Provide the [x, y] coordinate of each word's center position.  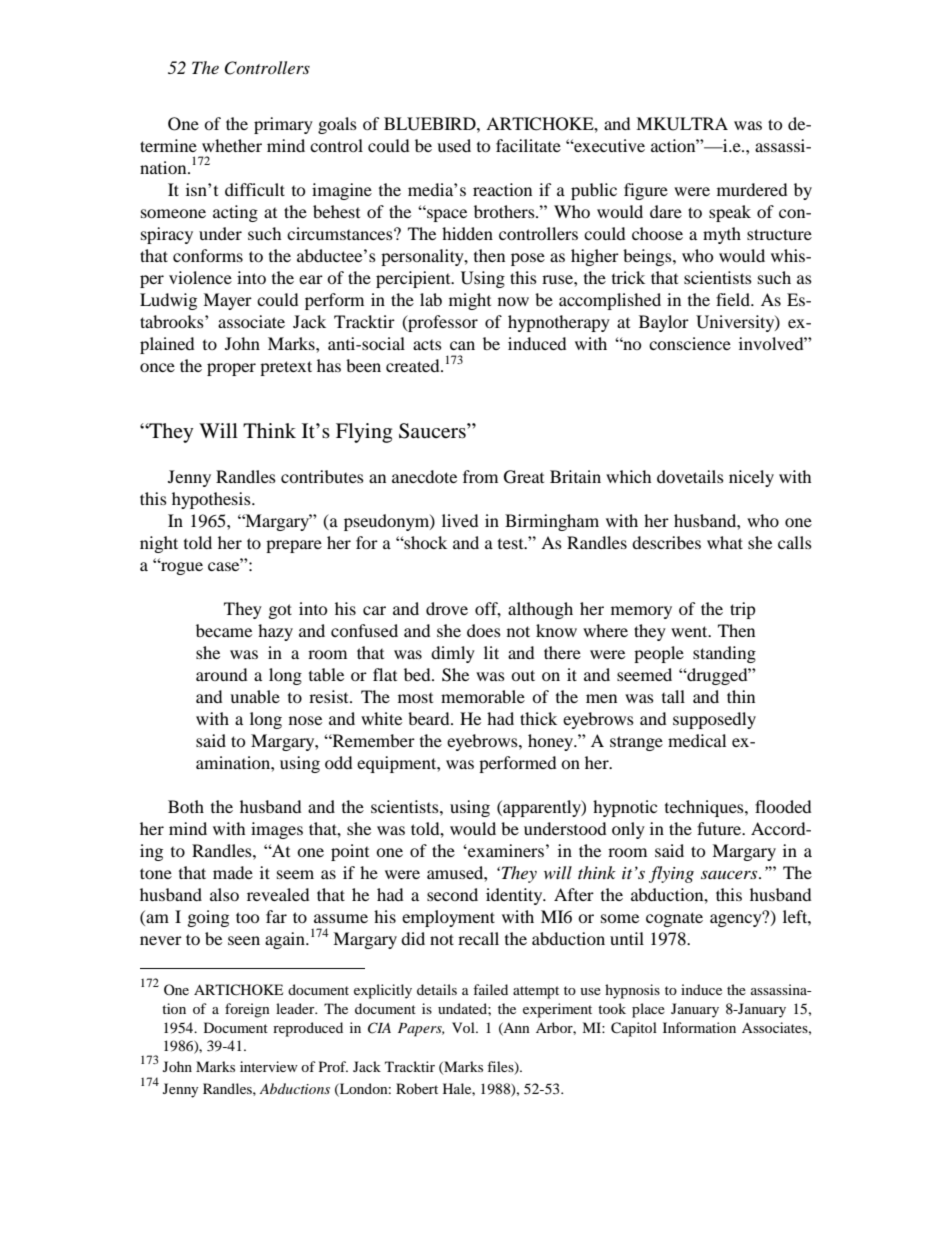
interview [269, 1066]
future [720, 828]
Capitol [634, 1029]
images [277, 830]
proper [231, 369]
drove [447, 608]
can [462, 345]
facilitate [528, 145]
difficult [255, 189]
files [501, 1068]
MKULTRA [682, 124]
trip [742, 610]
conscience [690, 343]
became [224, 630]
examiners [505, 850]
